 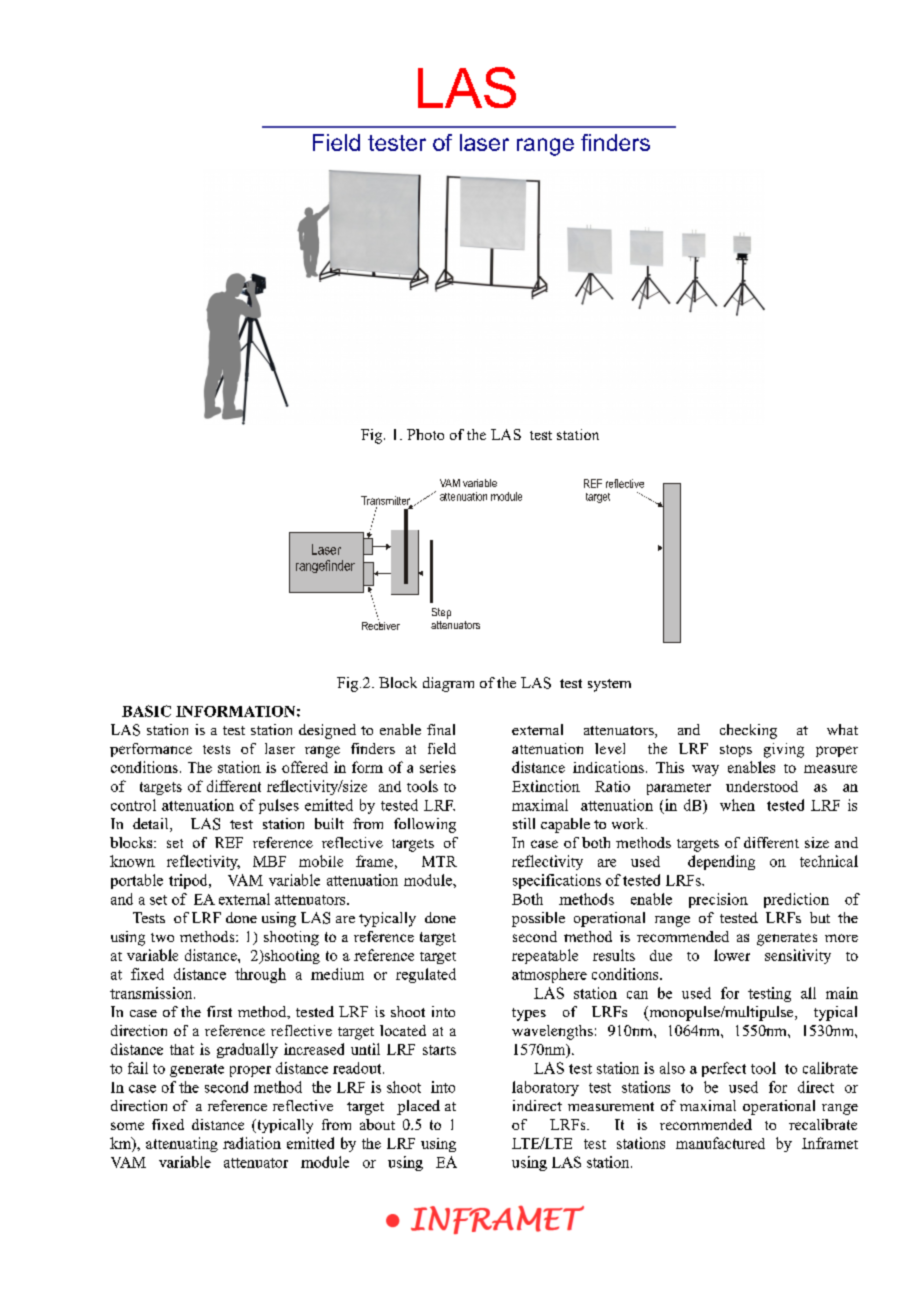 What do you see at coordinates (387, 501) in the screenshot?
I see `Transmitter` at bounding box center [387, 501].
